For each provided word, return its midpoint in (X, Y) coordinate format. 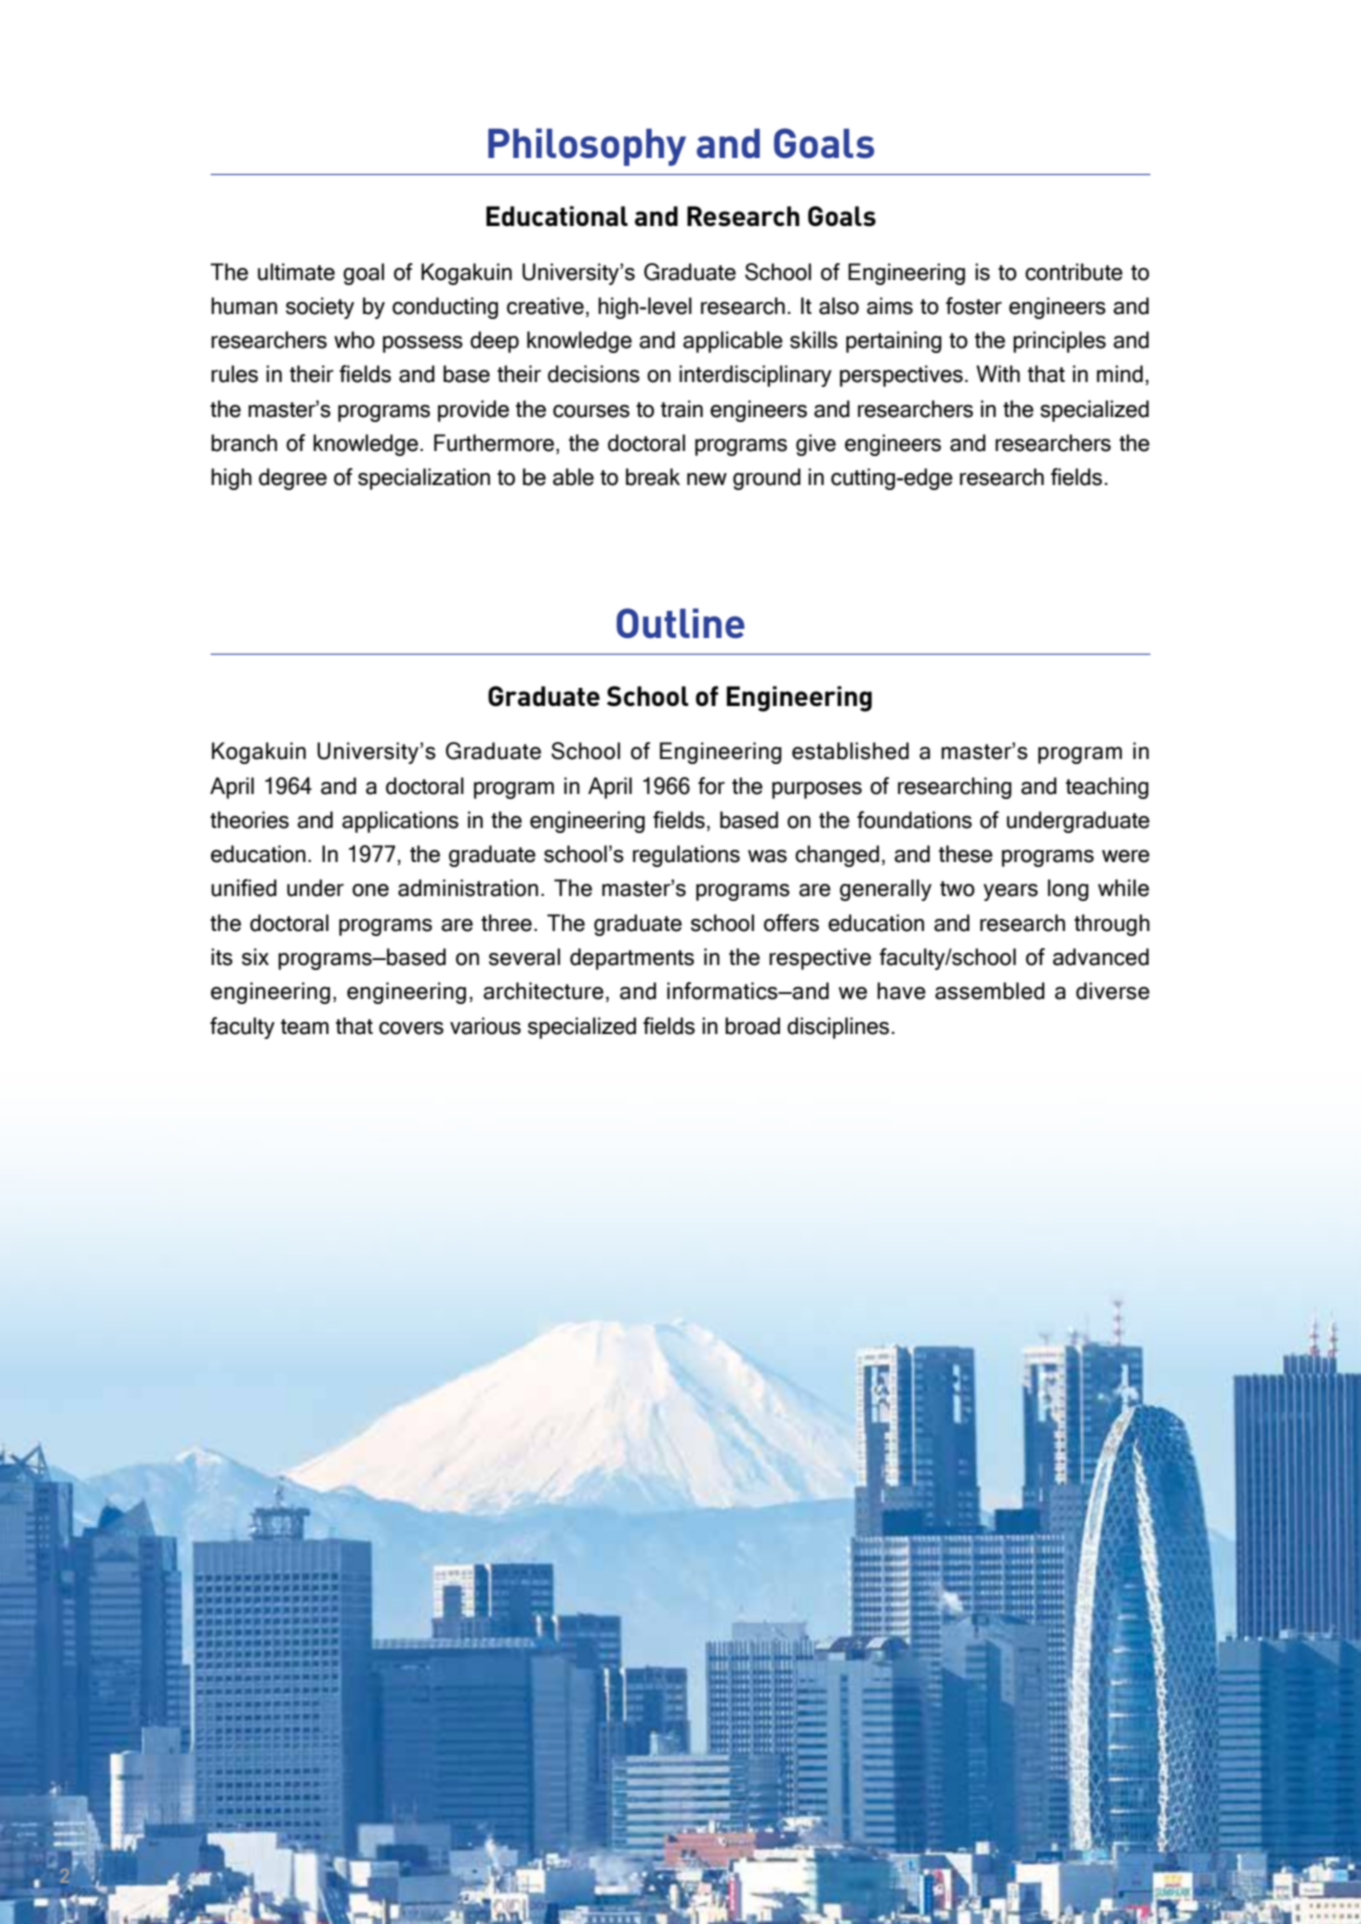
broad (752, 1026)
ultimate (296, 272)
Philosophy (587, 147)
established (850, 751)
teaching (1107, 788)
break (653, 477)
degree (293, 479)
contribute (1074, 272)
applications (400, 822)
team (305, 1027)
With (998, 373)
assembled (990, 991)
